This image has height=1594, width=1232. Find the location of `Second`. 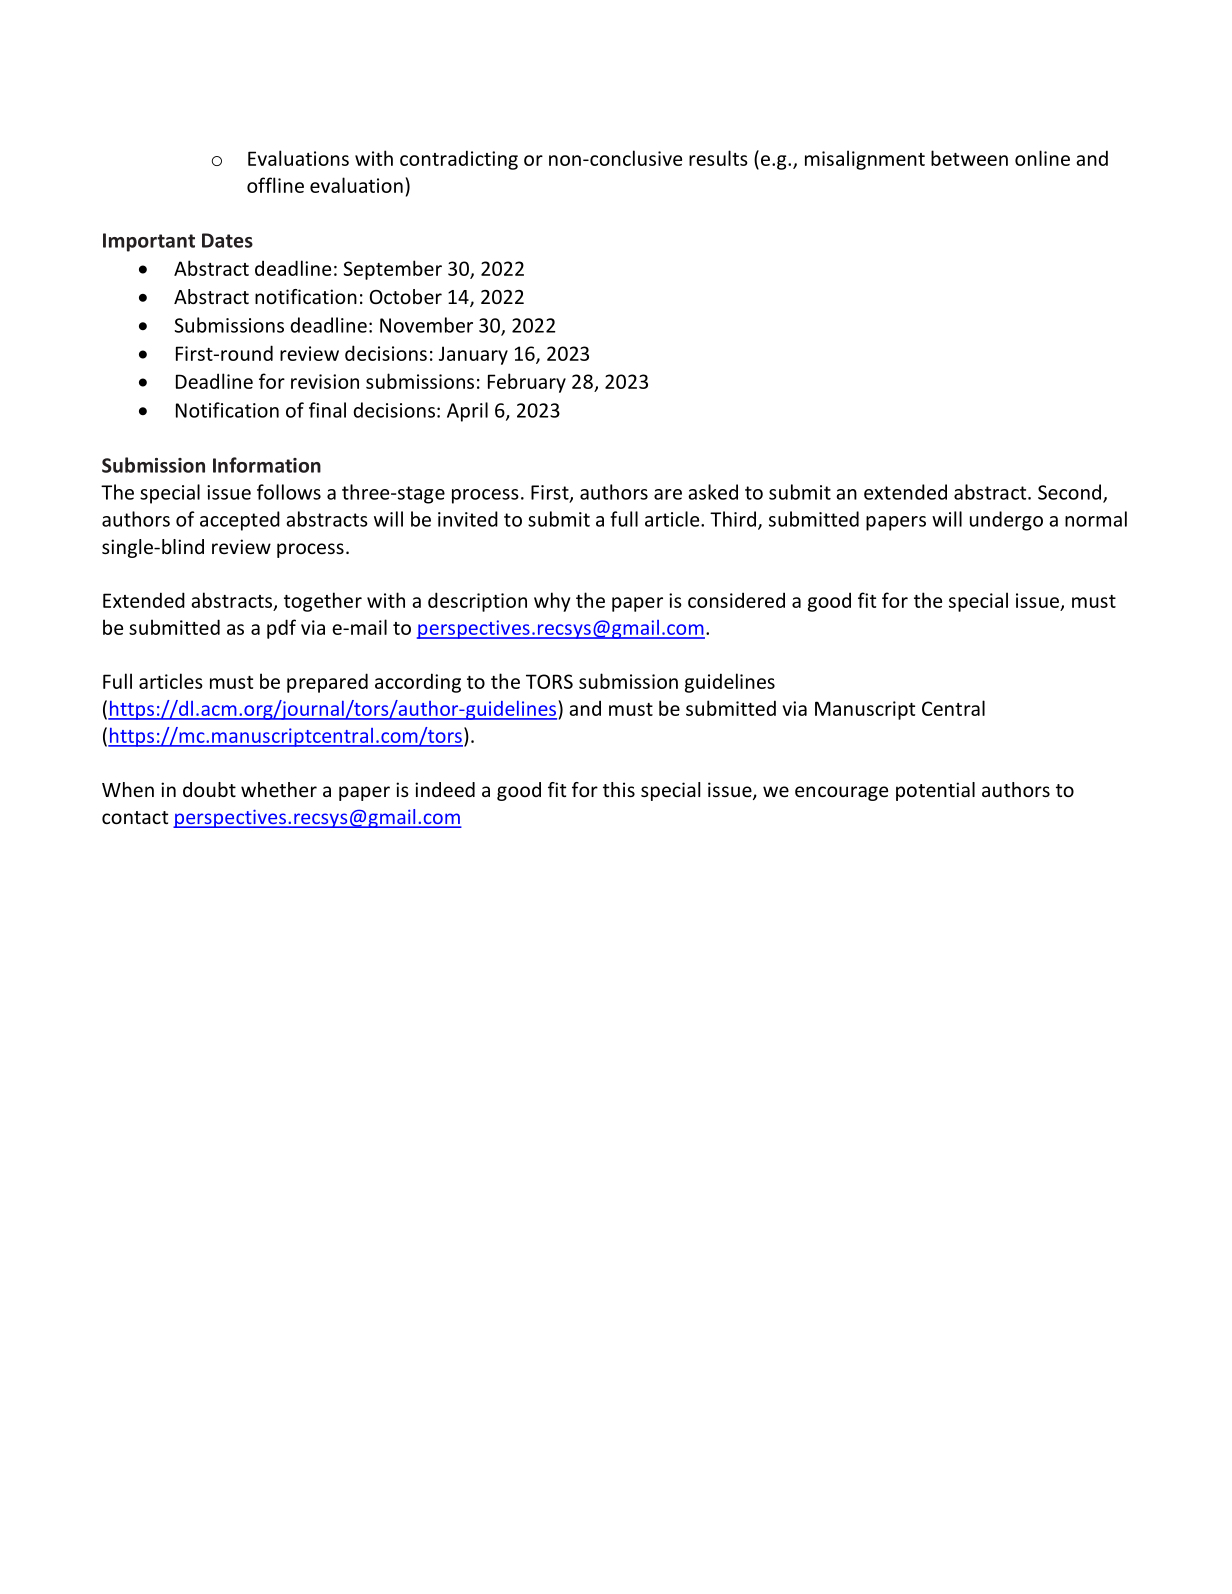

Second is located at coordinates (1071, 493).
